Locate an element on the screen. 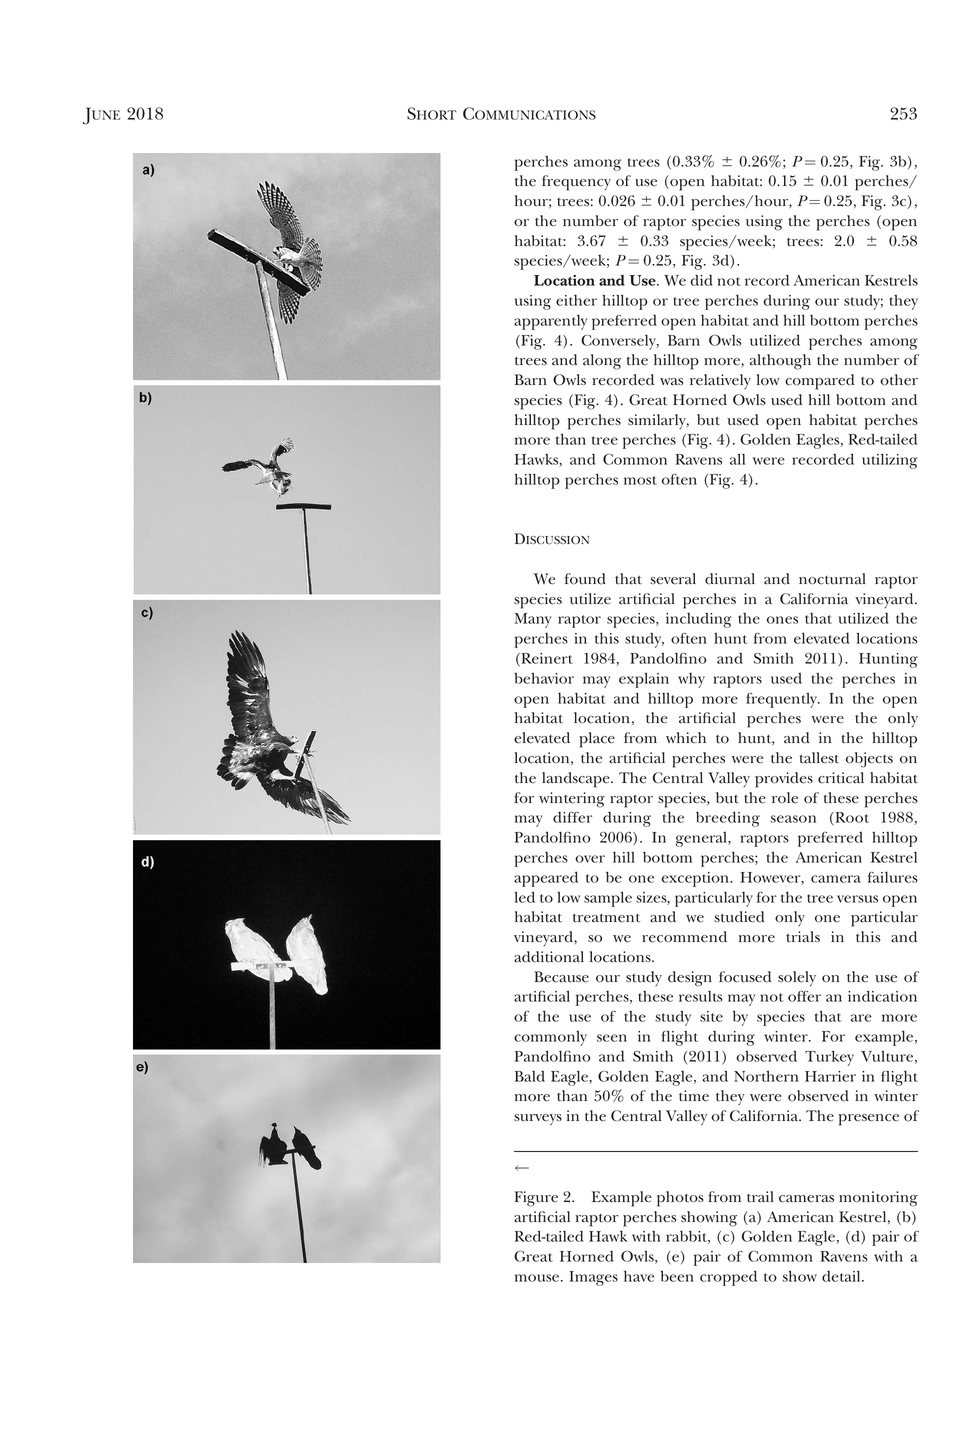  did is located at coordinates (701, 280).
